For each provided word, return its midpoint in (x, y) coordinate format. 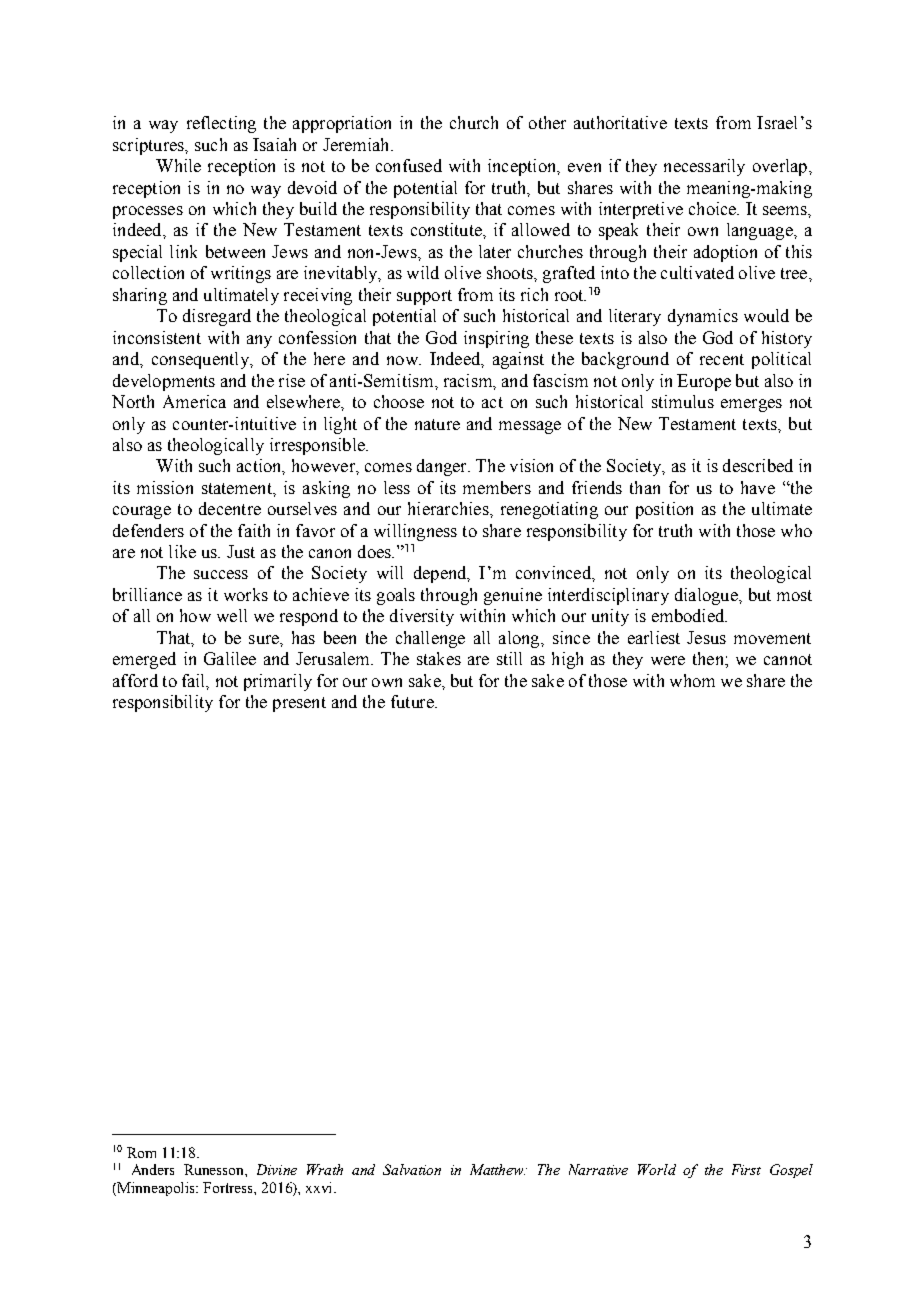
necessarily (704, 167)
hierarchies (449, 508)
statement (238, 488)
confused (409, 165)
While (178, 165)
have (758, 487)
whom (692, 680)
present (299, 704)
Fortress (229, 1187)
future (413, 701)
